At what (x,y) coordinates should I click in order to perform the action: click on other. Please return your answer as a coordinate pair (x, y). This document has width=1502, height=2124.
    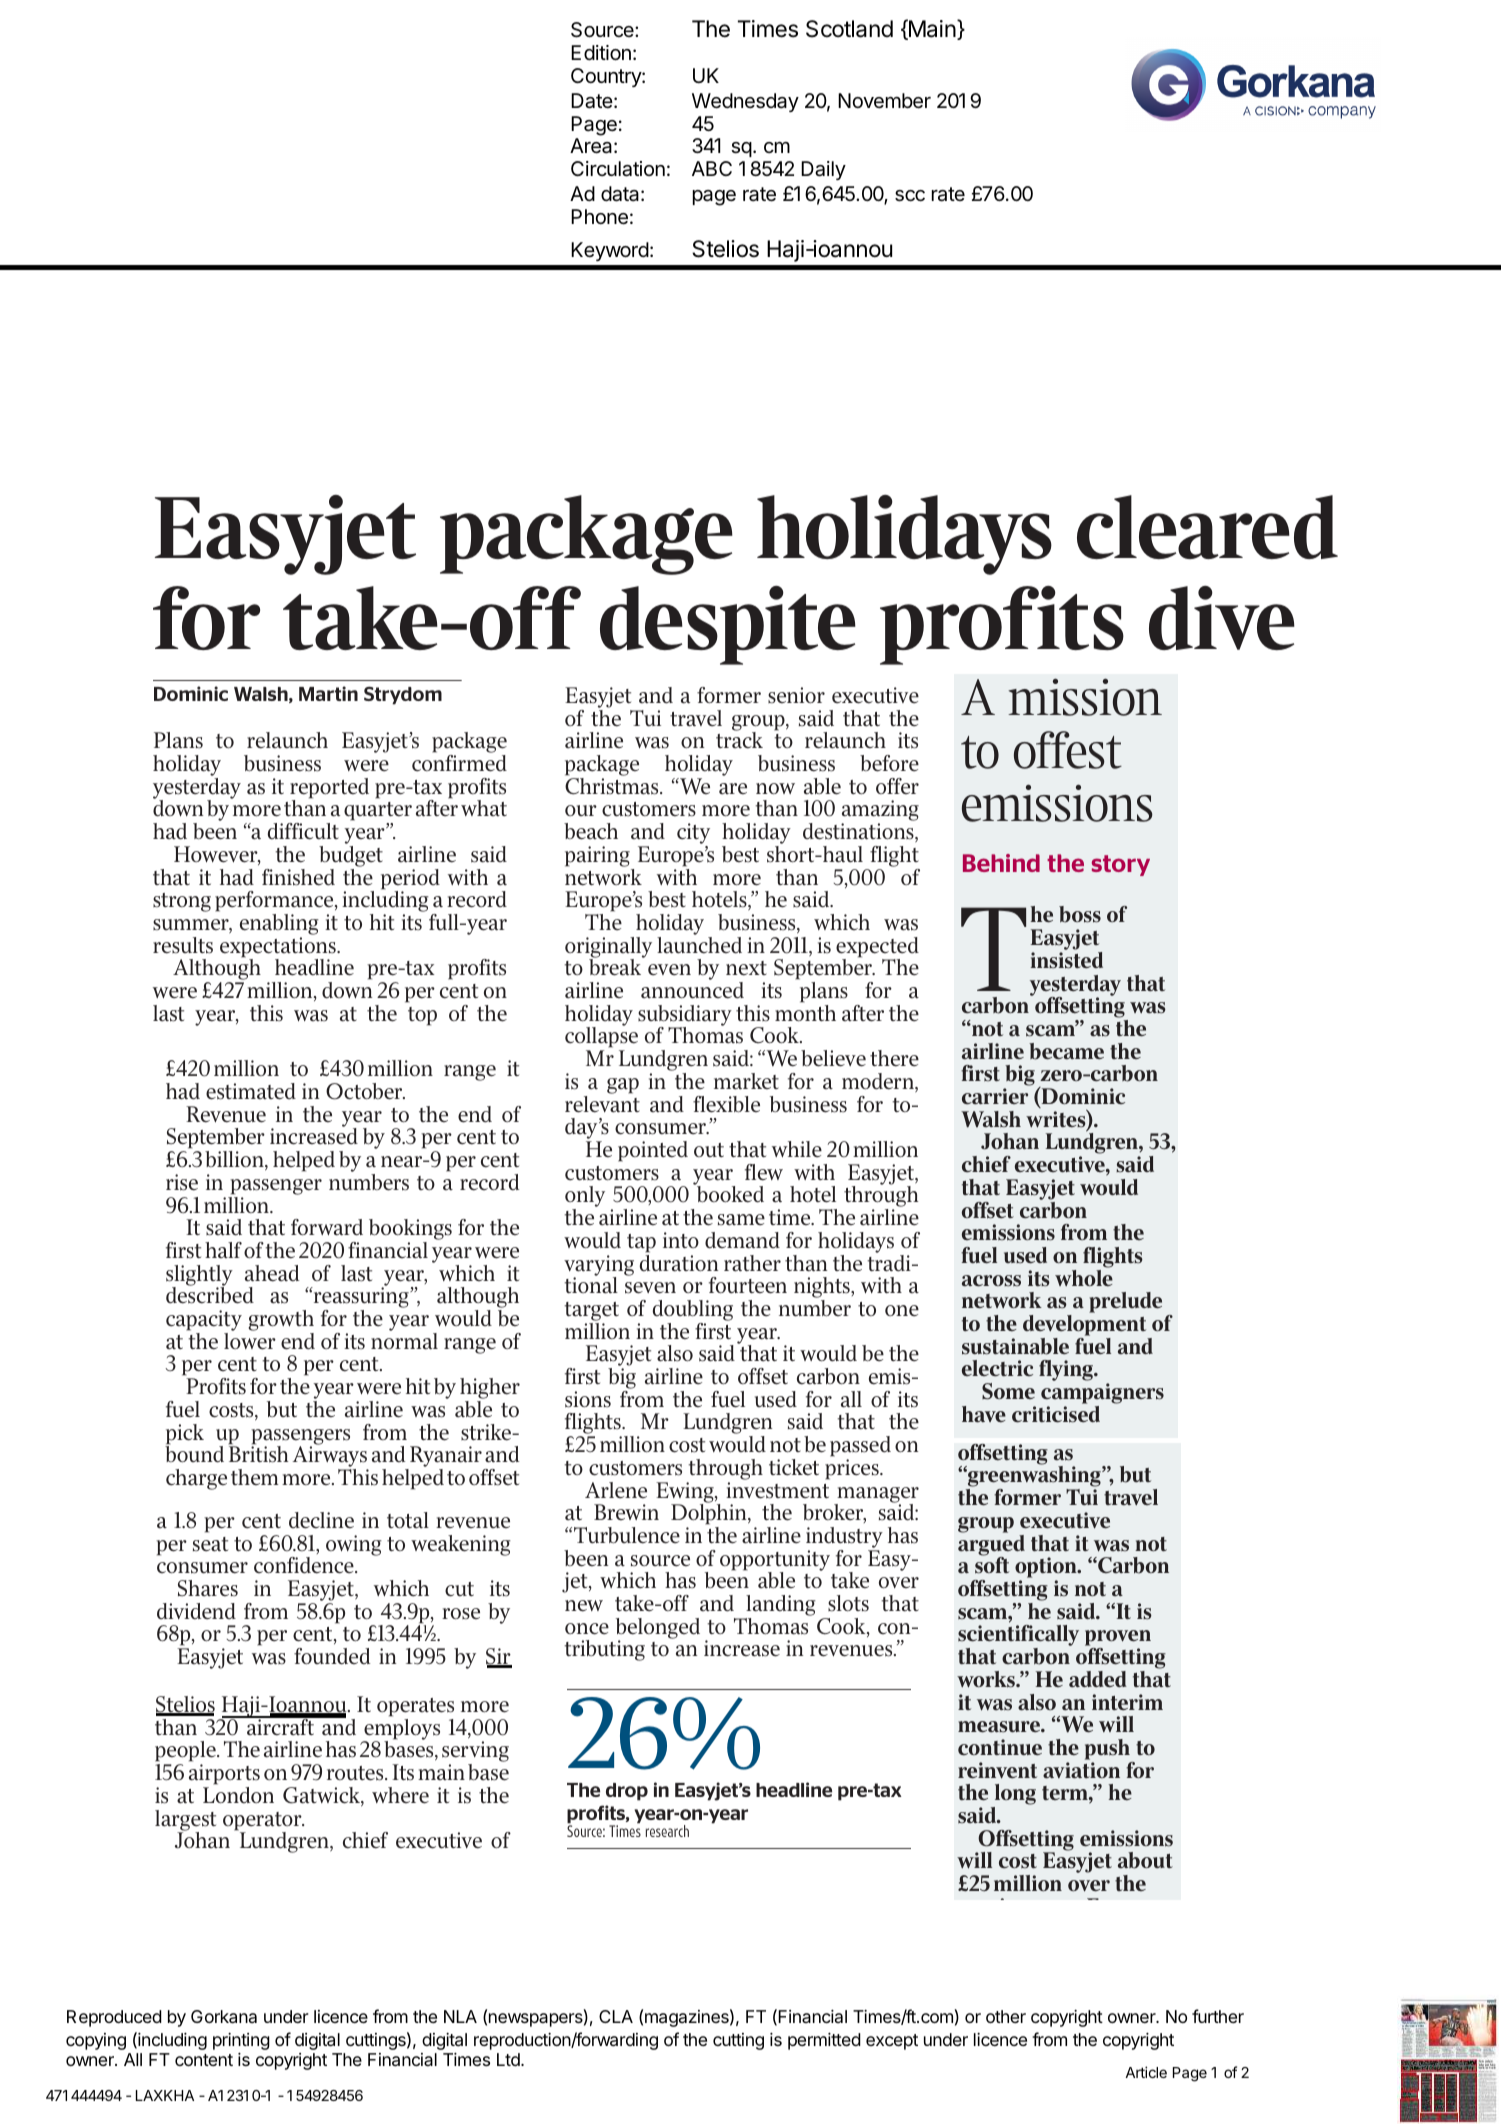
    Looking at the image, I should click on (1006, 2016).
